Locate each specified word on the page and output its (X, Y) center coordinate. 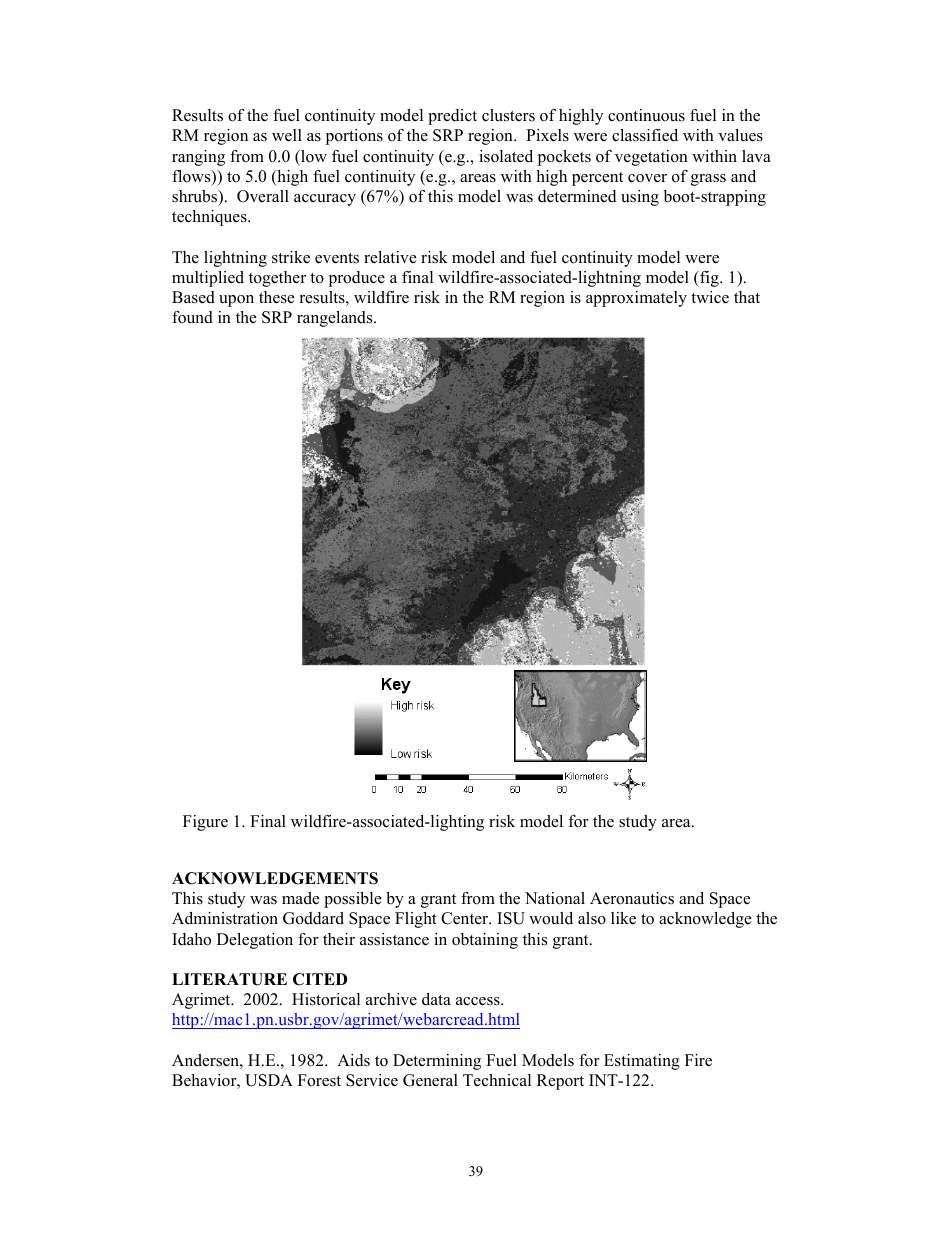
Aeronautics (632, 898)
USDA (269, 1080)
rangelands (336, 319)
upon (236, 301)
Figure (205, 823)
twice (710, 297)
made (301, 898)
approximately (636, 299)
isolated (506, 156)
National (555, 898)
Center (466, 918)
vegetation (651, 158)
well (287, 135)
